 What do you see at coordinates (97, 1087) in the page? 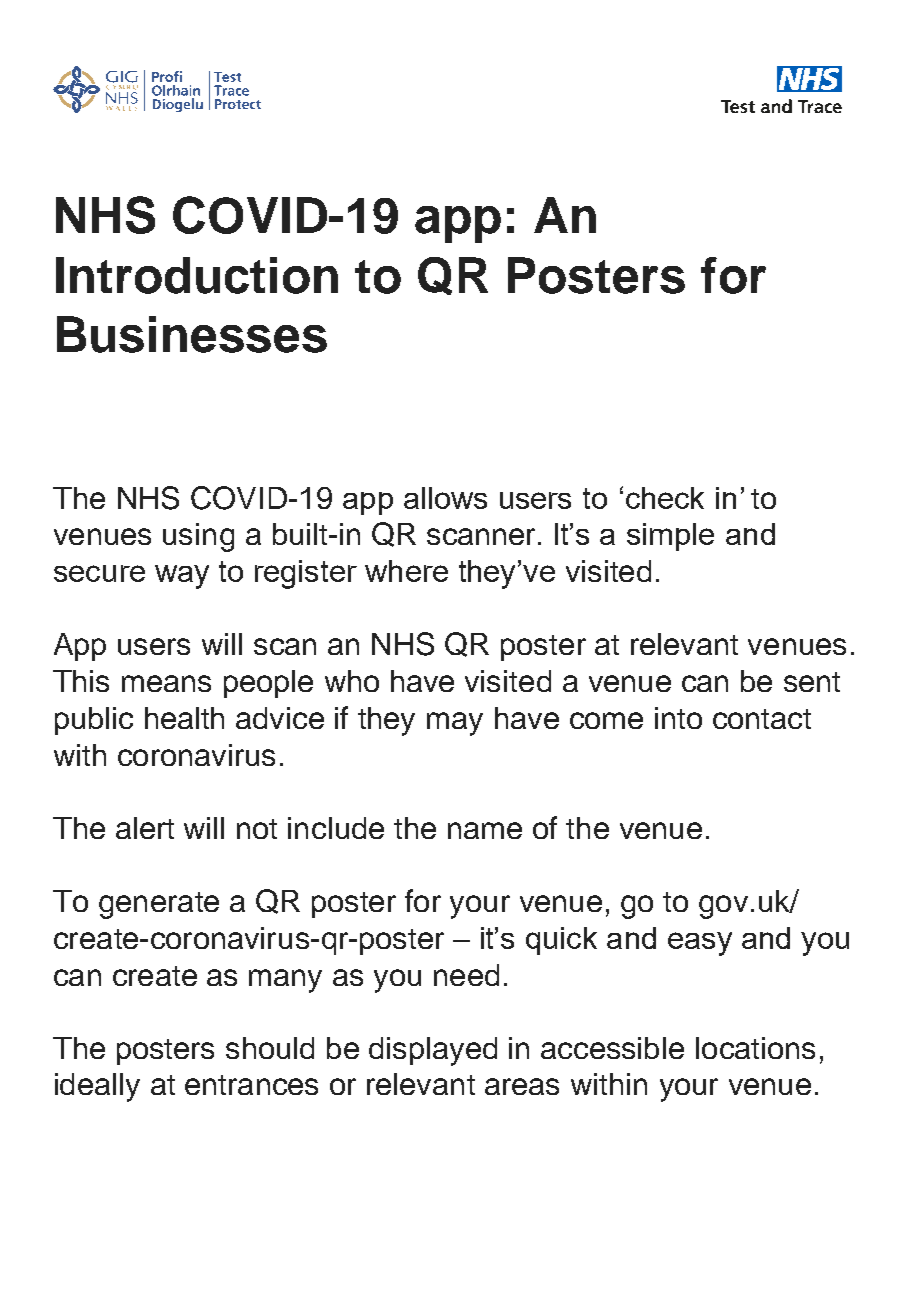
I see `ideally` at bounding box center [97, 1087].
